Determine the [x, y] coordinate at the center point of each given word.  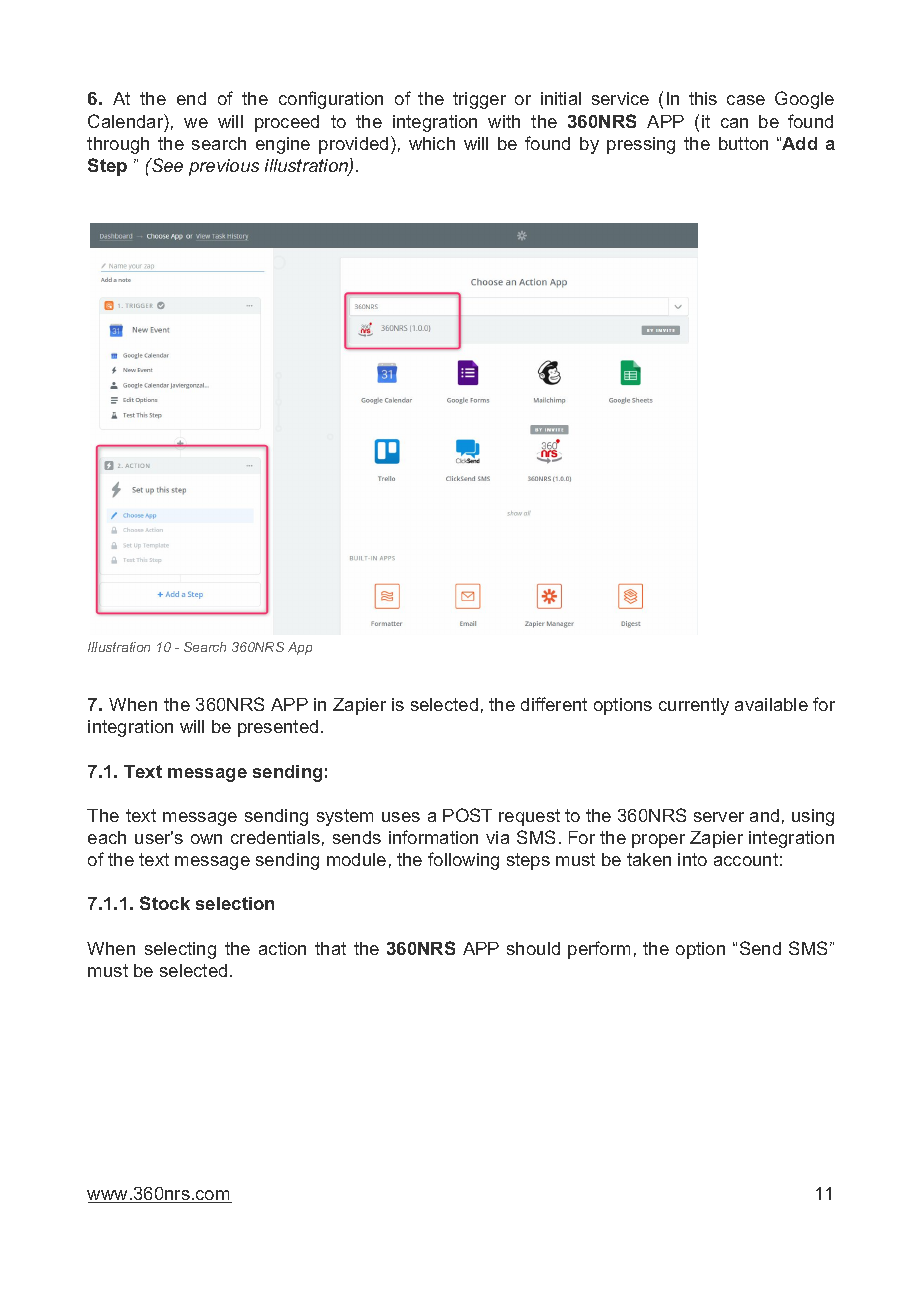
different [554, 704]
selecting [180, 950]
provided [353, 145]
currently [694, 706]
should [533, 948]
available [771, 704]
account [746, 859]
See [166, 165]
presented [278, 728]
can [734, 123]
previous [224, 167]
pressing [641, 145]
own [206, 839]
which [432, 143]
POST [467, 815]
